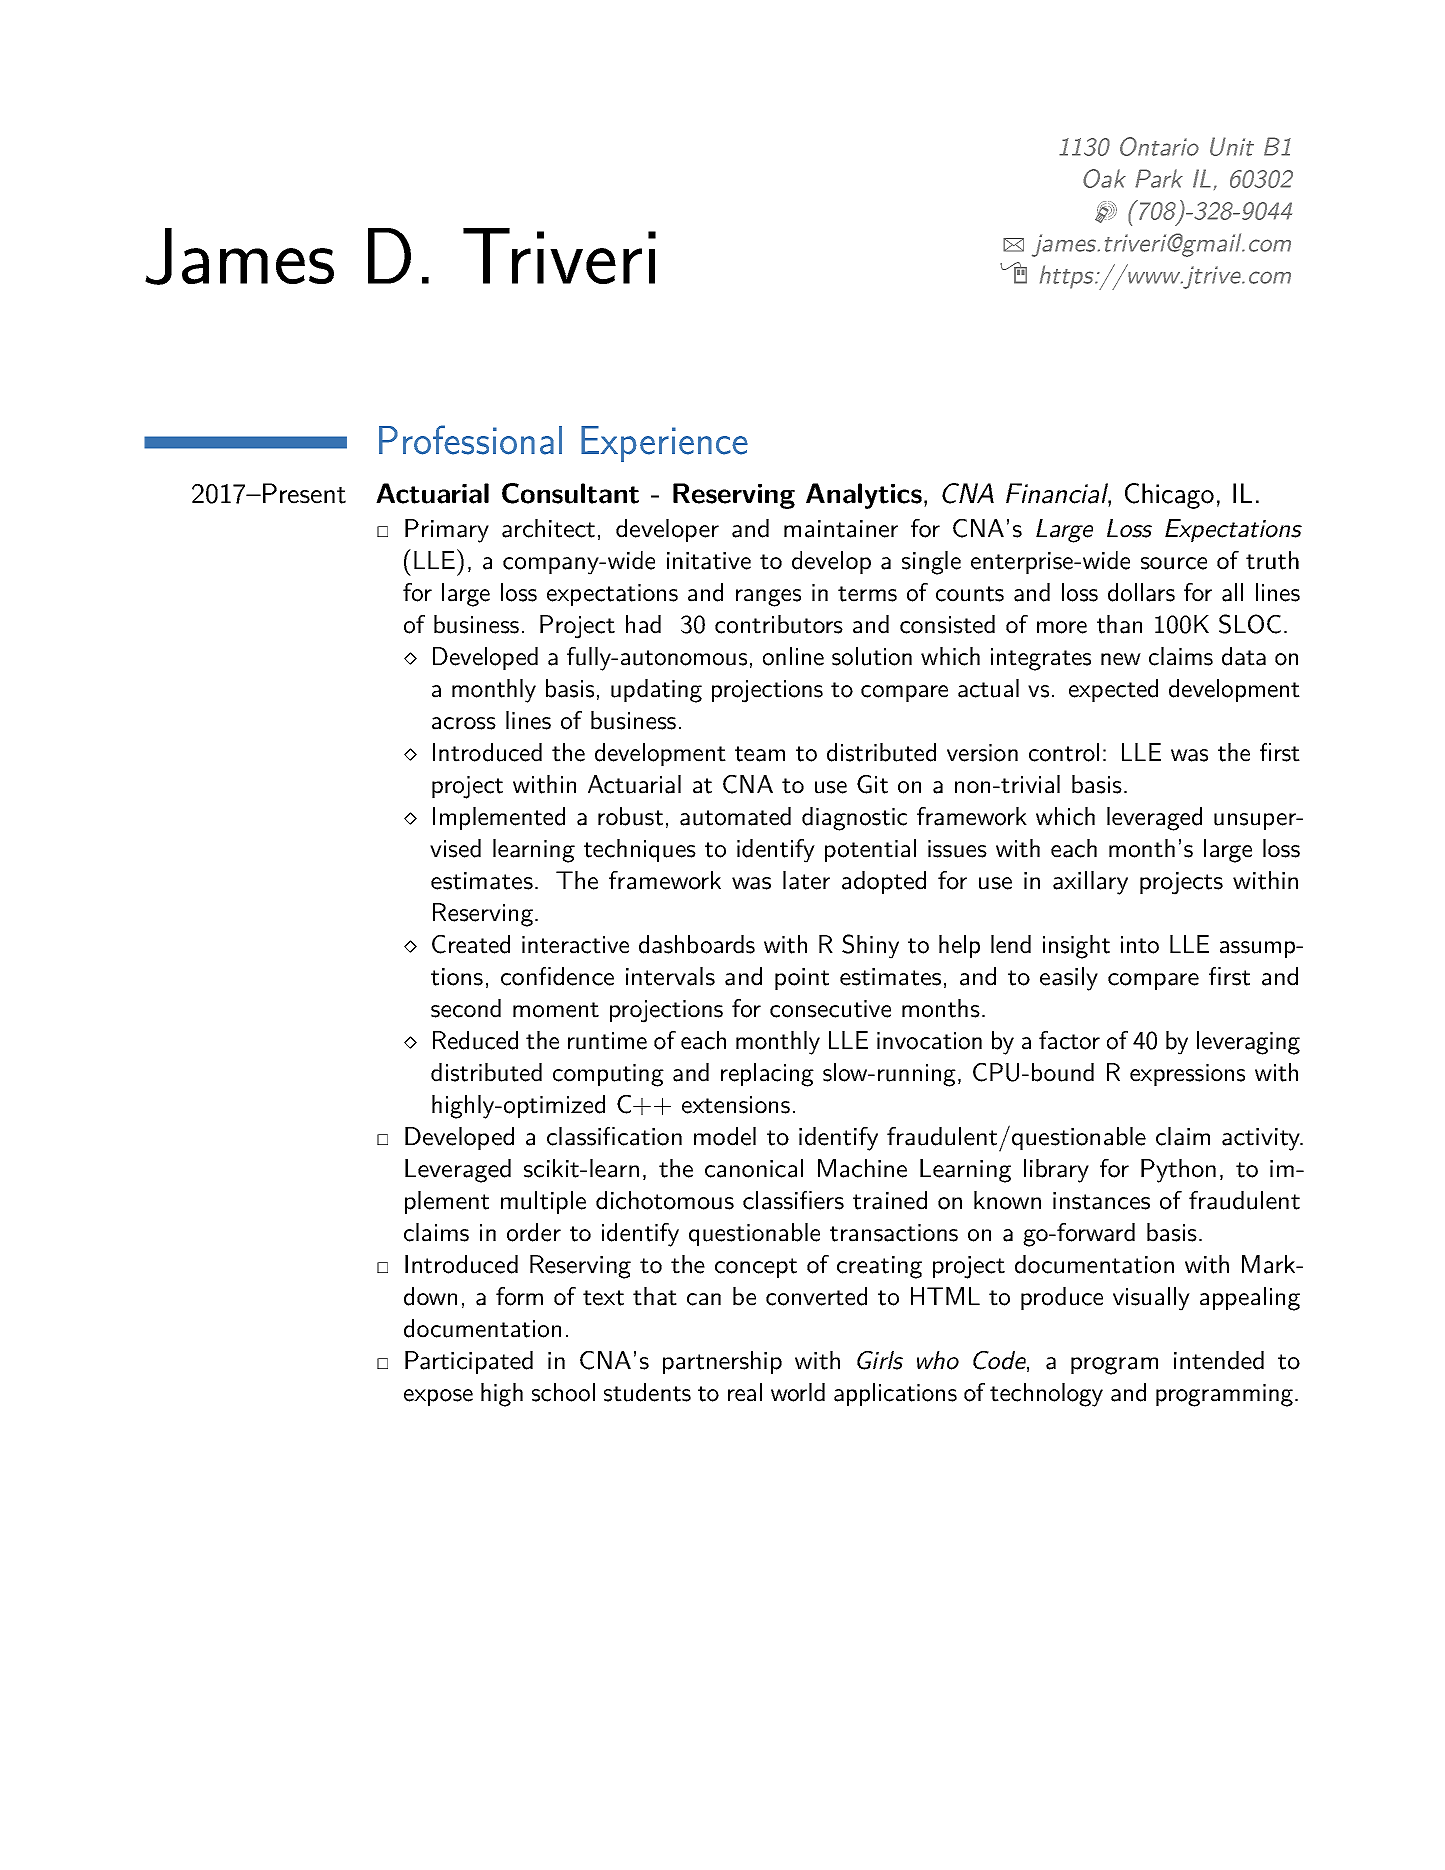 The height and width of the screenshot is (1870, 1445). What do you see at coordinates (563, 1392) in the screenshot?
I see `school` at bounding box center [563, 1392].
